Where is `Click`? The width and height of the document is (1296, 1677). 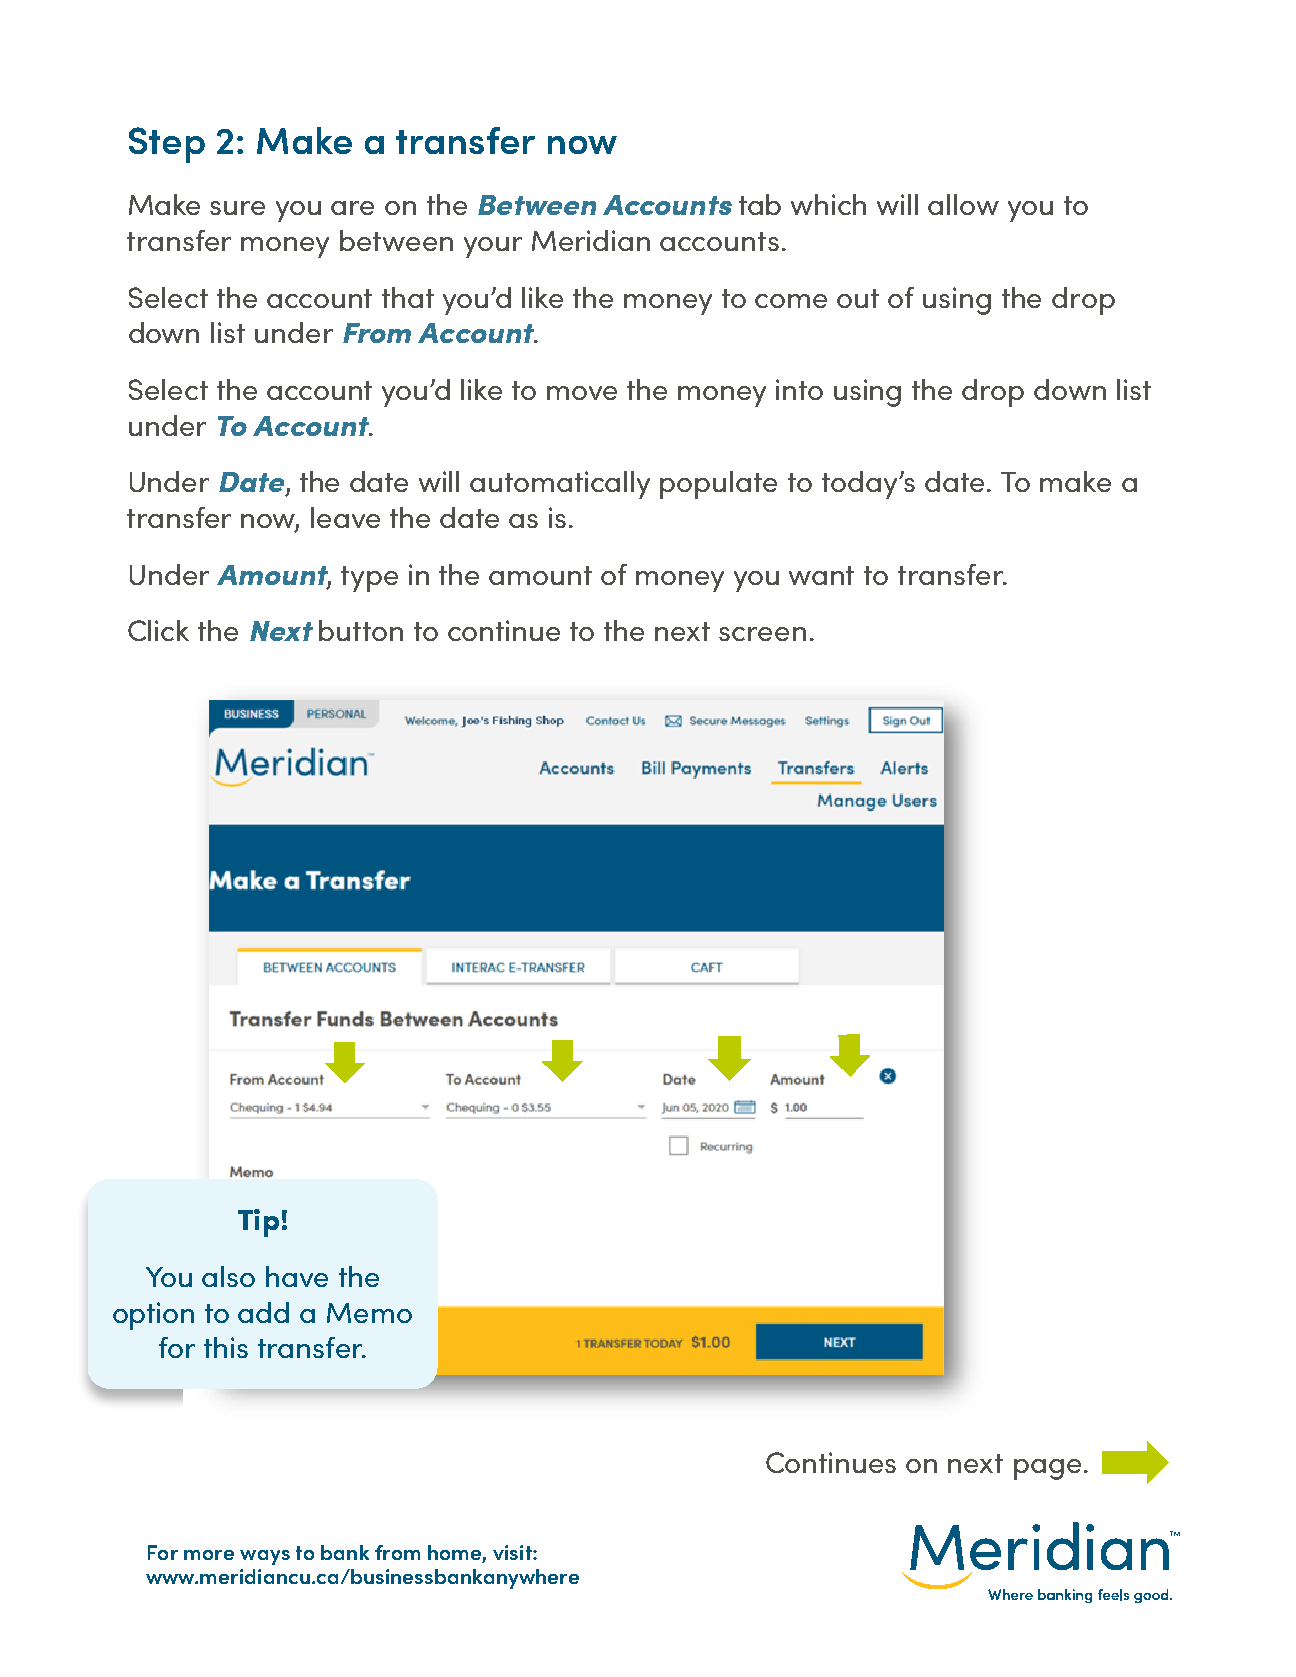
Click is located at coordinates (158, 630).
